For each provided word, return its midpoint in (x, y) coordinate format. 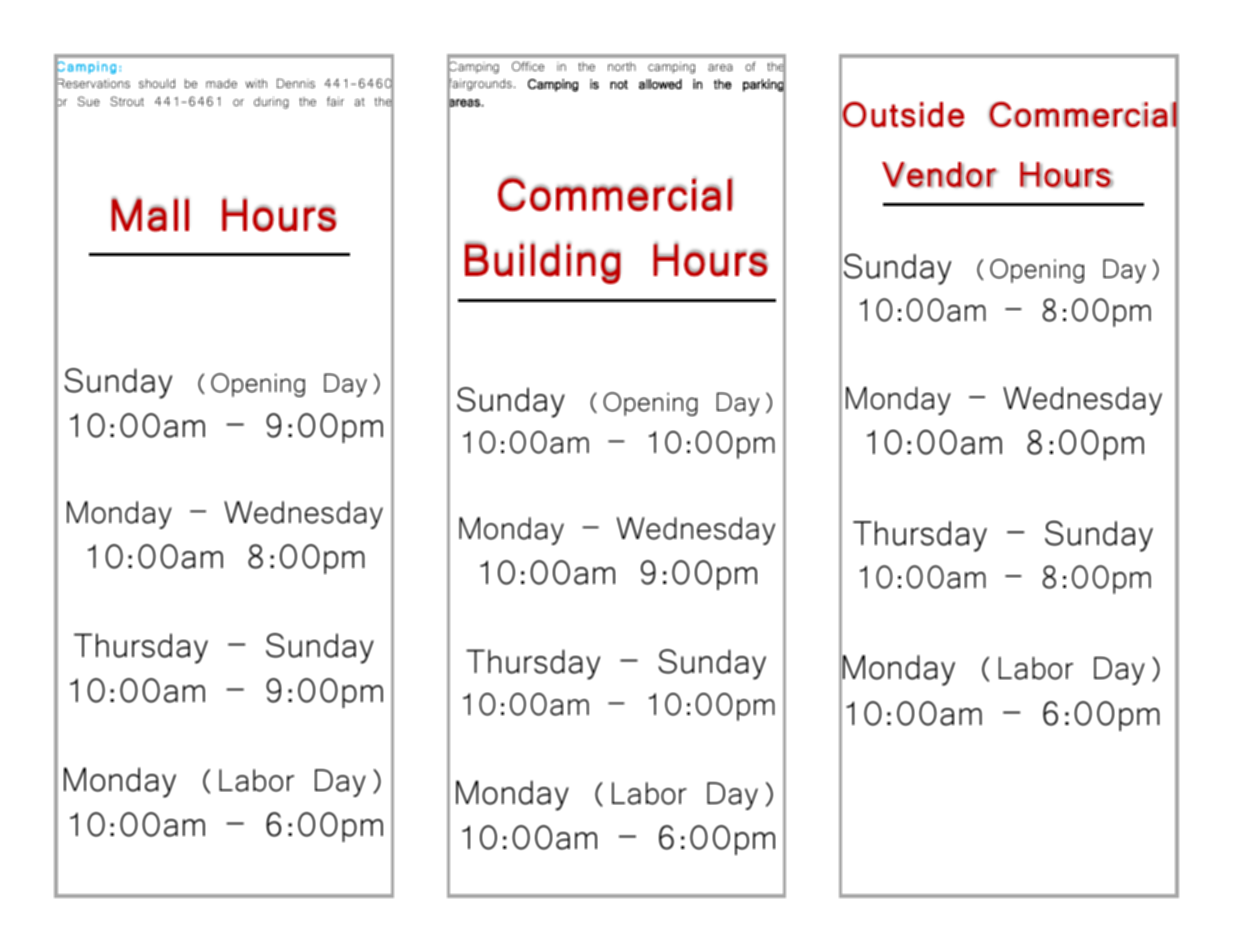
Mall (150, 215)
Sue (89, 101)
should (157, 83)
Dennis (296, 83)
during (271, 103)
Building (543, 263)
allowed (660, 84)
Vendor (939, 175)
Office (528, 66)
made (221, 83)
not (619, 84)
